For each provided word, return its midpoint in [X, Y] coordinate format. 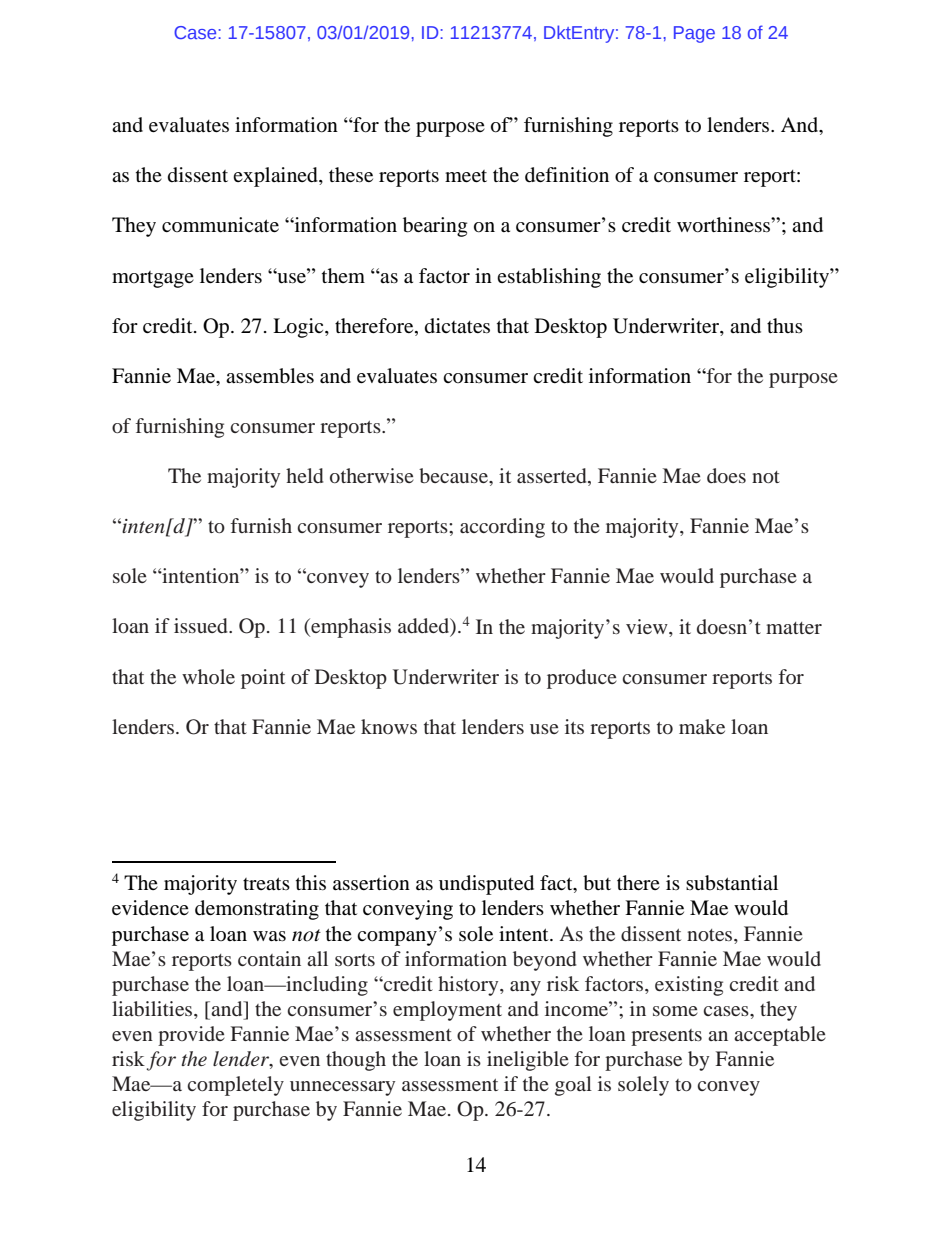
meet [466, 176]
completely [235, 1086]
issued [202, 625]
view [648, 626]
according [502, 528]
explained [276, 177]
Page [694, 34]
